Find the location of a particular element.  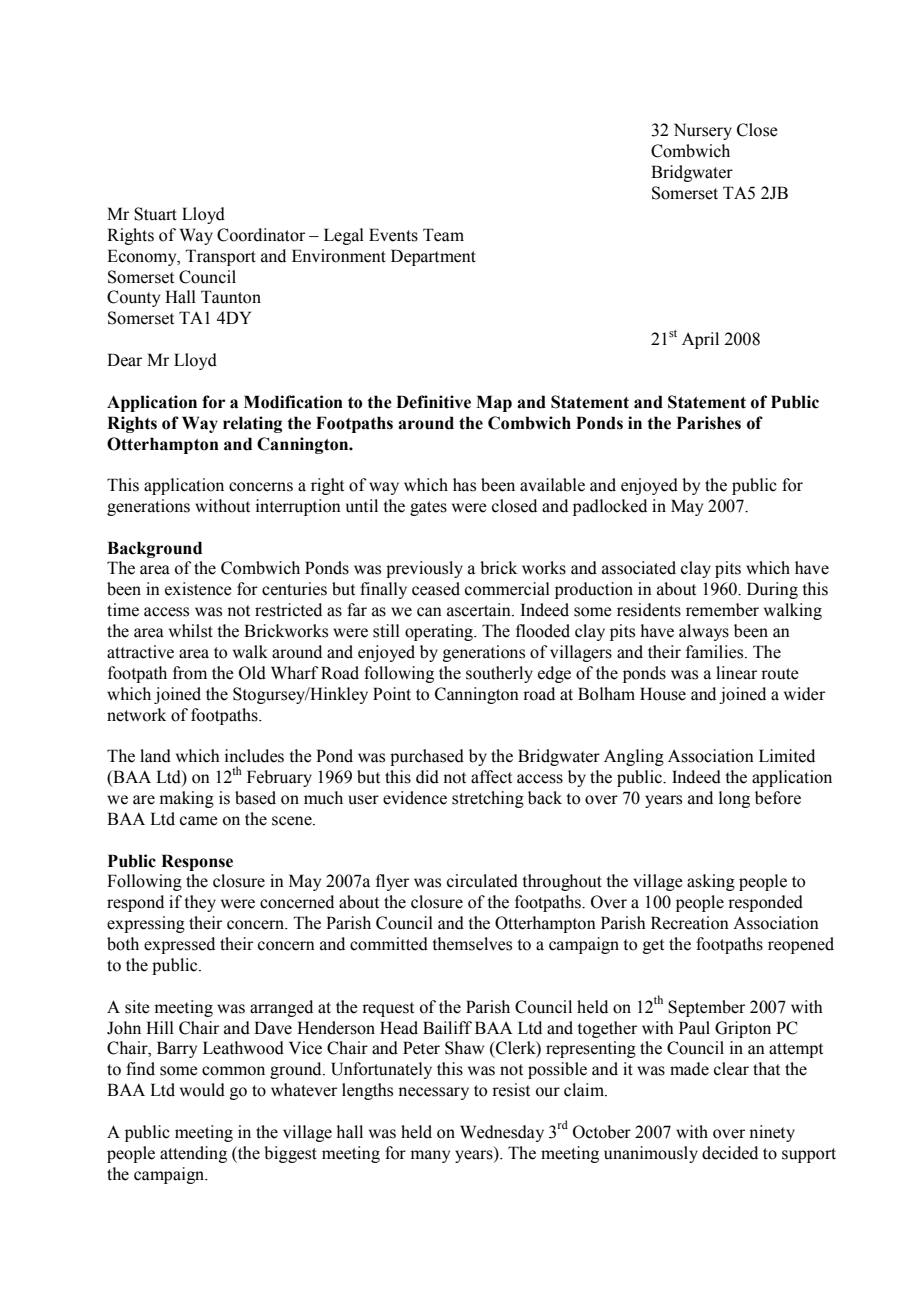

Team is located at coordinates (443, 235).
